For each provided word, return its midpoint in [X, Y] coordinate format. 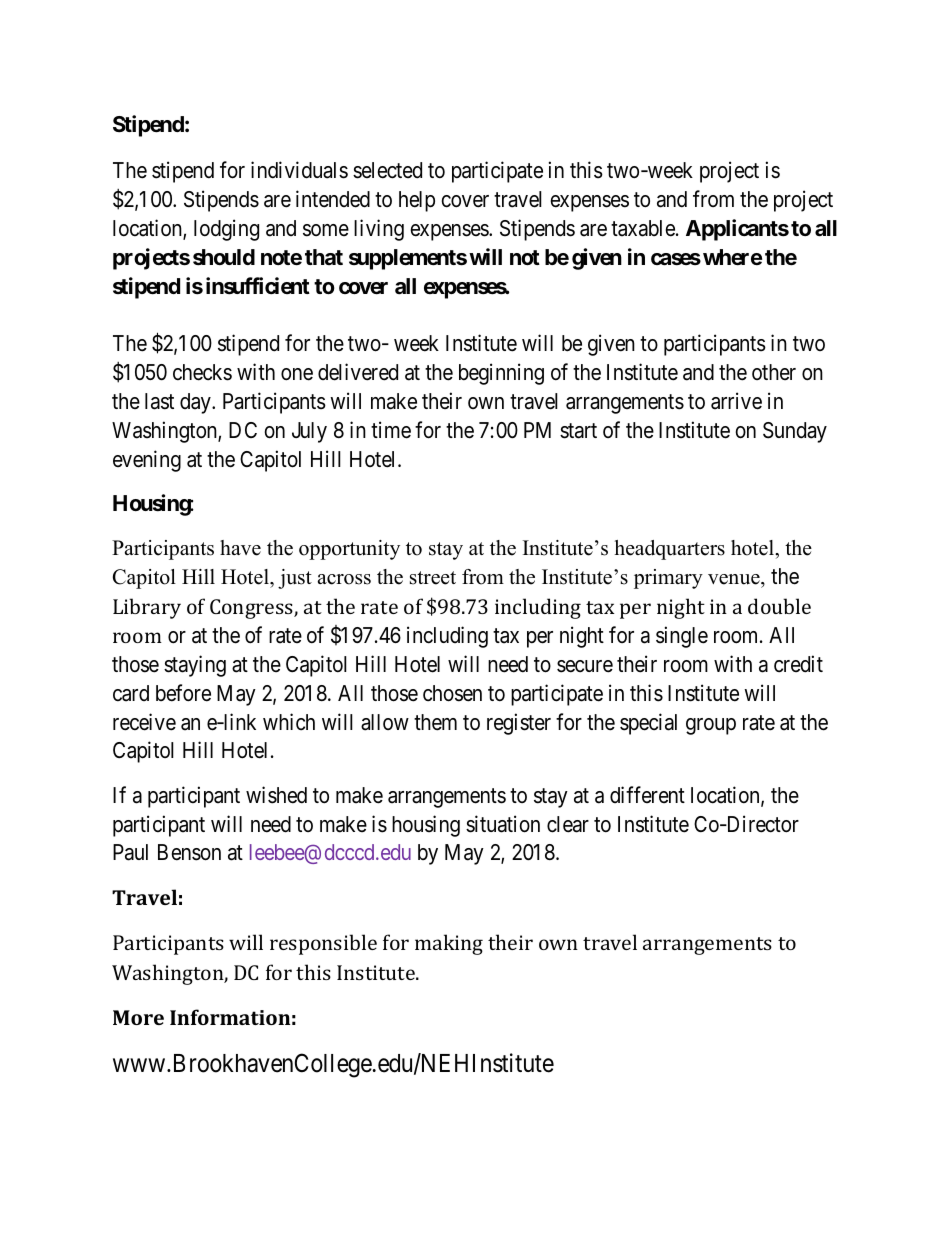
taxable [644, 228]
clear [568, 824]
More [138, 1017]
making [449, 944]
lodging [226, 230]
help [417, 201]
